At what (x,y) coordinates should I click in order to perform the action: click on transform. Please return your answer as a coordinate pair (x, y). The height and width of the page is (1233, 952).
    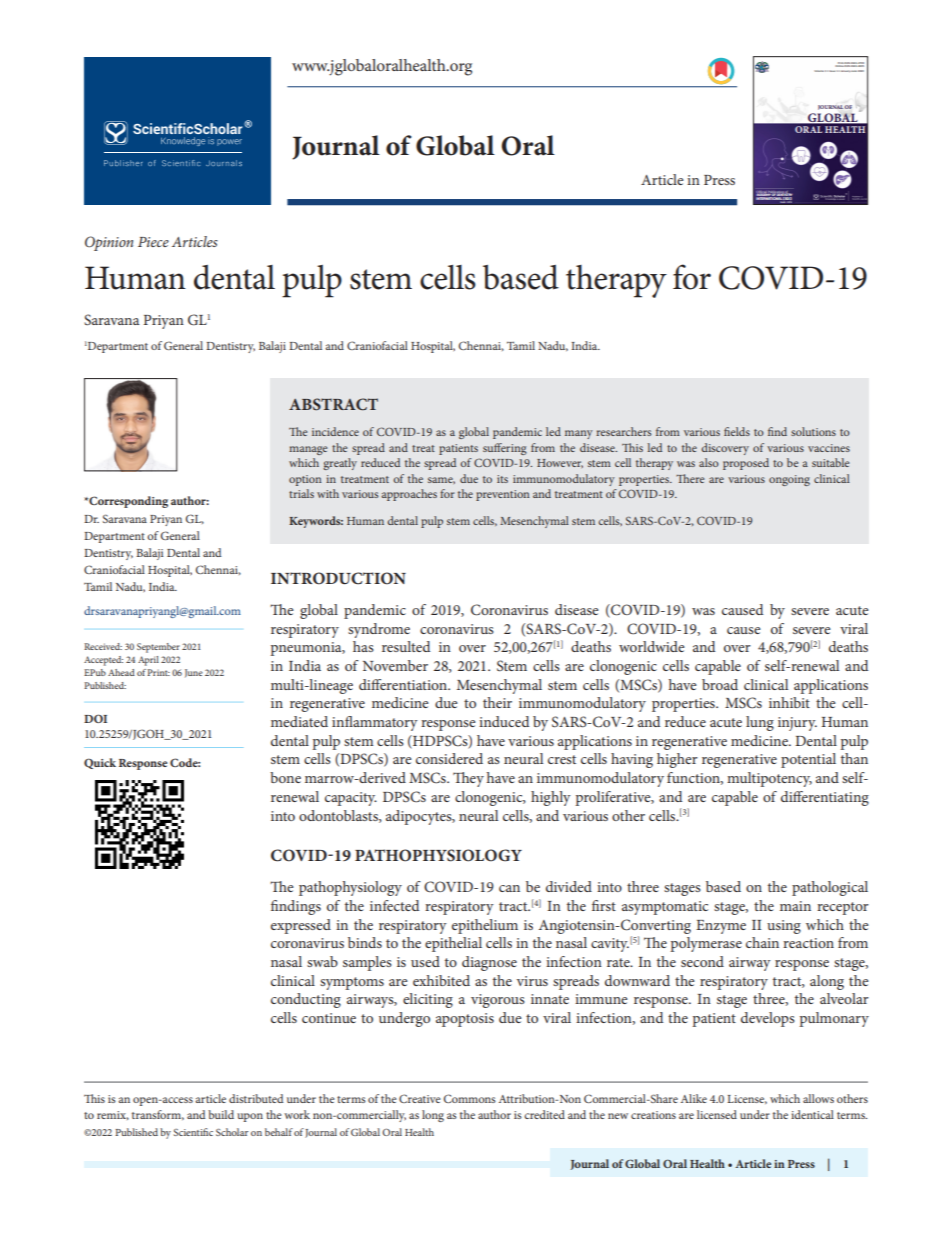
    Looking at the image, I should click on (158, 1115).
